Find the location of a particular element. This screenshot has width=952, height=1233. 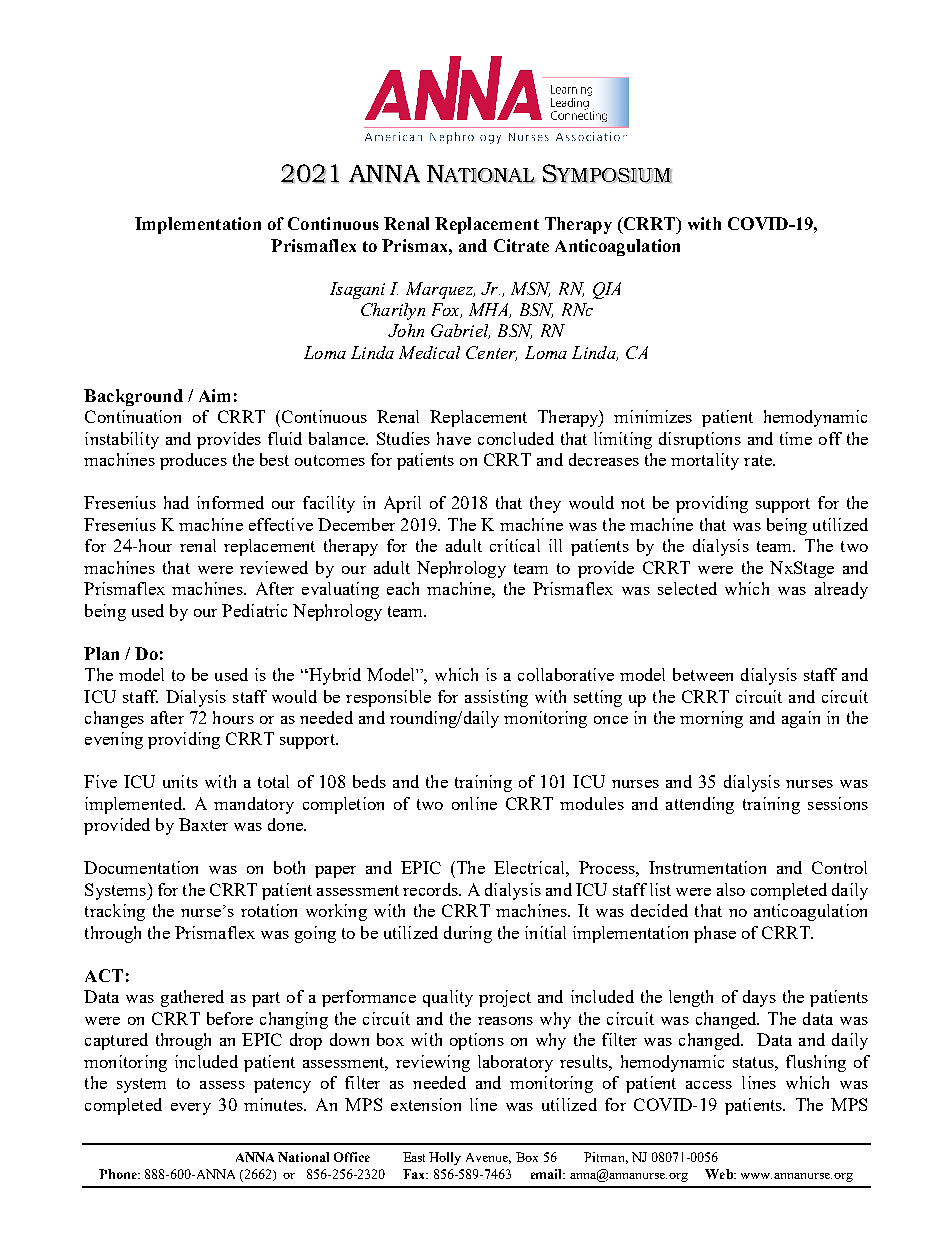

minimizes is located at coordinates (653, 416).
